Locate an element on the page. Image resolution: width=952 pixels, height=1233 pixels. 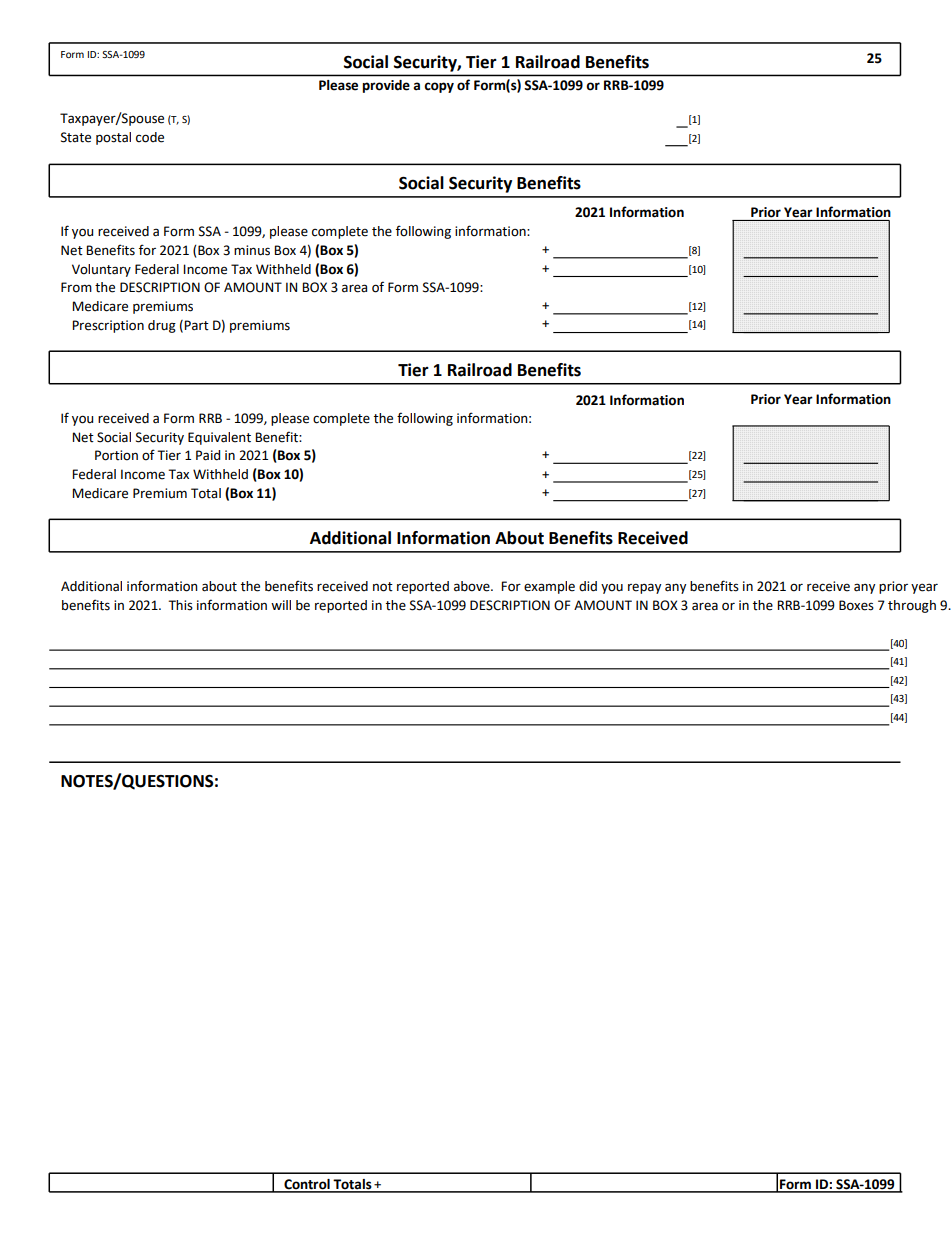
above is located at coordinates (473, 586).
